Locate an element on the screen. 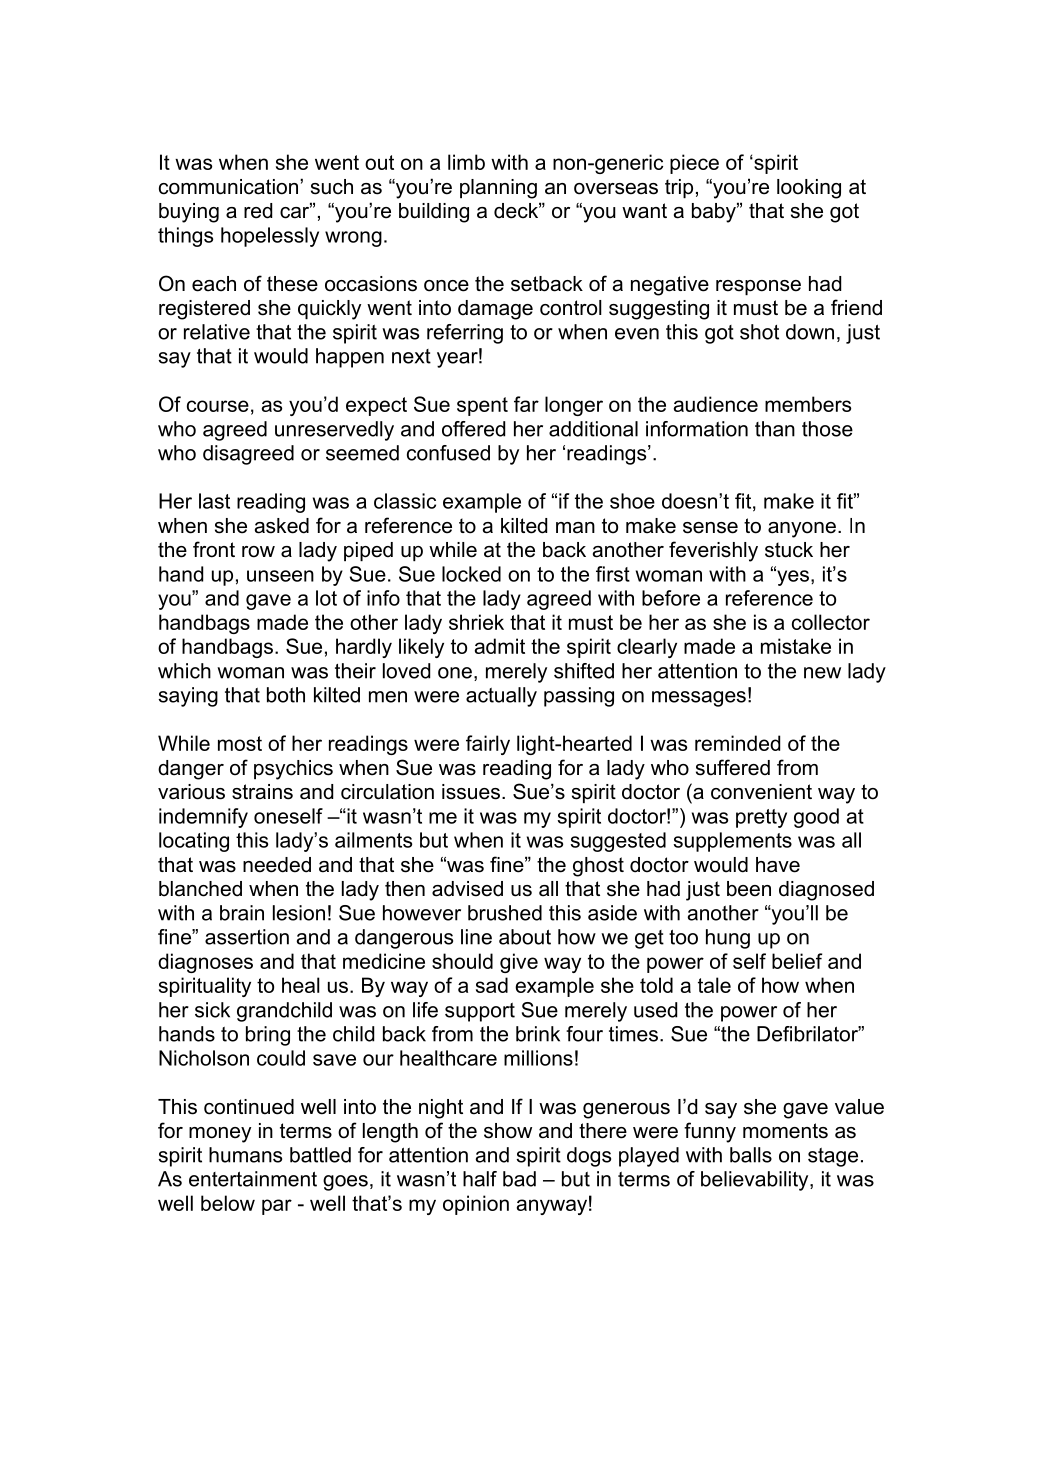 This screenshot has width=1044, height=1477. assertion is located at coordinates (247, 937).
